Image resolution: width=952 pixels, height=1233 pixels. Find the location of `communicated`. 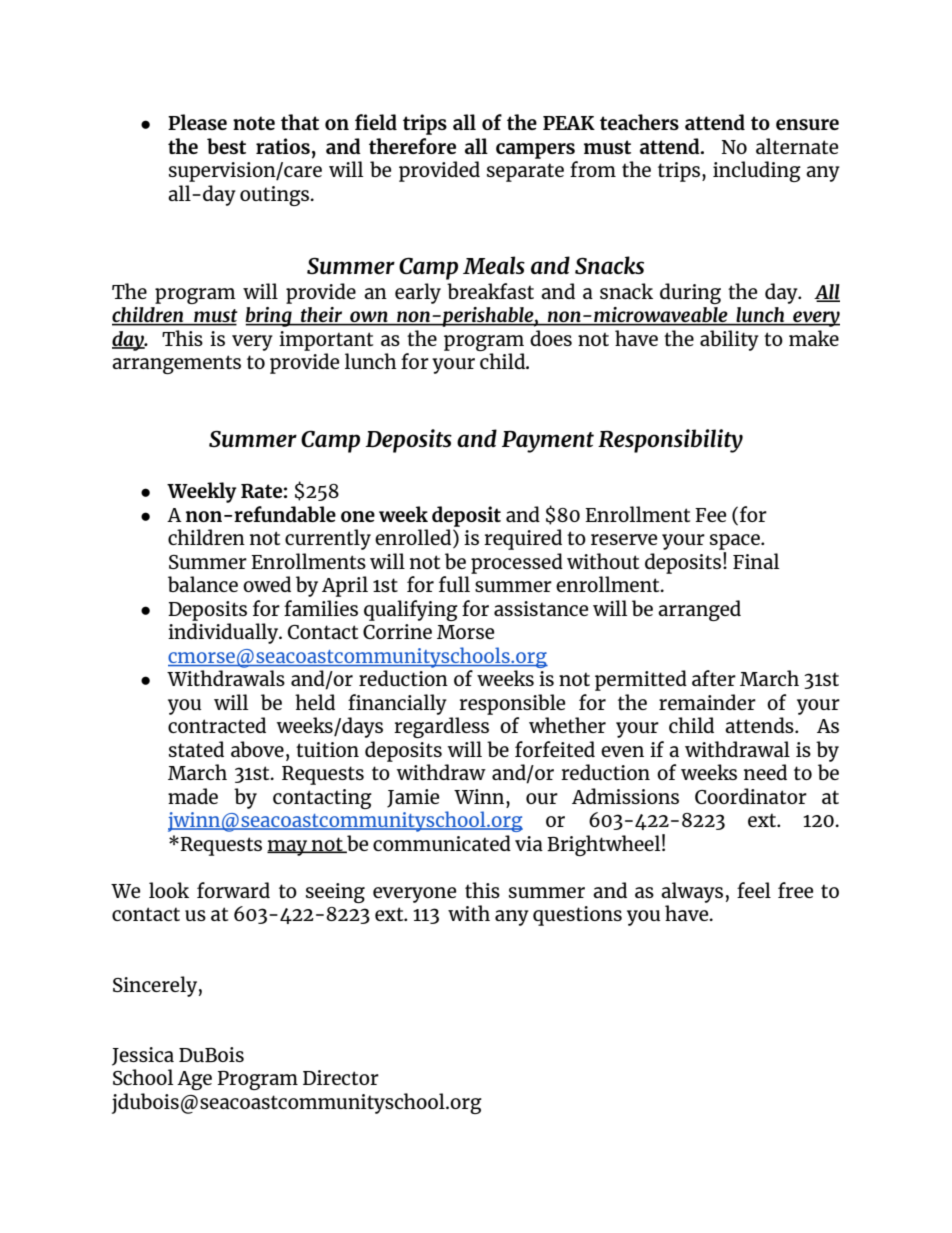

communicated is located at coordinates (442, 843).
